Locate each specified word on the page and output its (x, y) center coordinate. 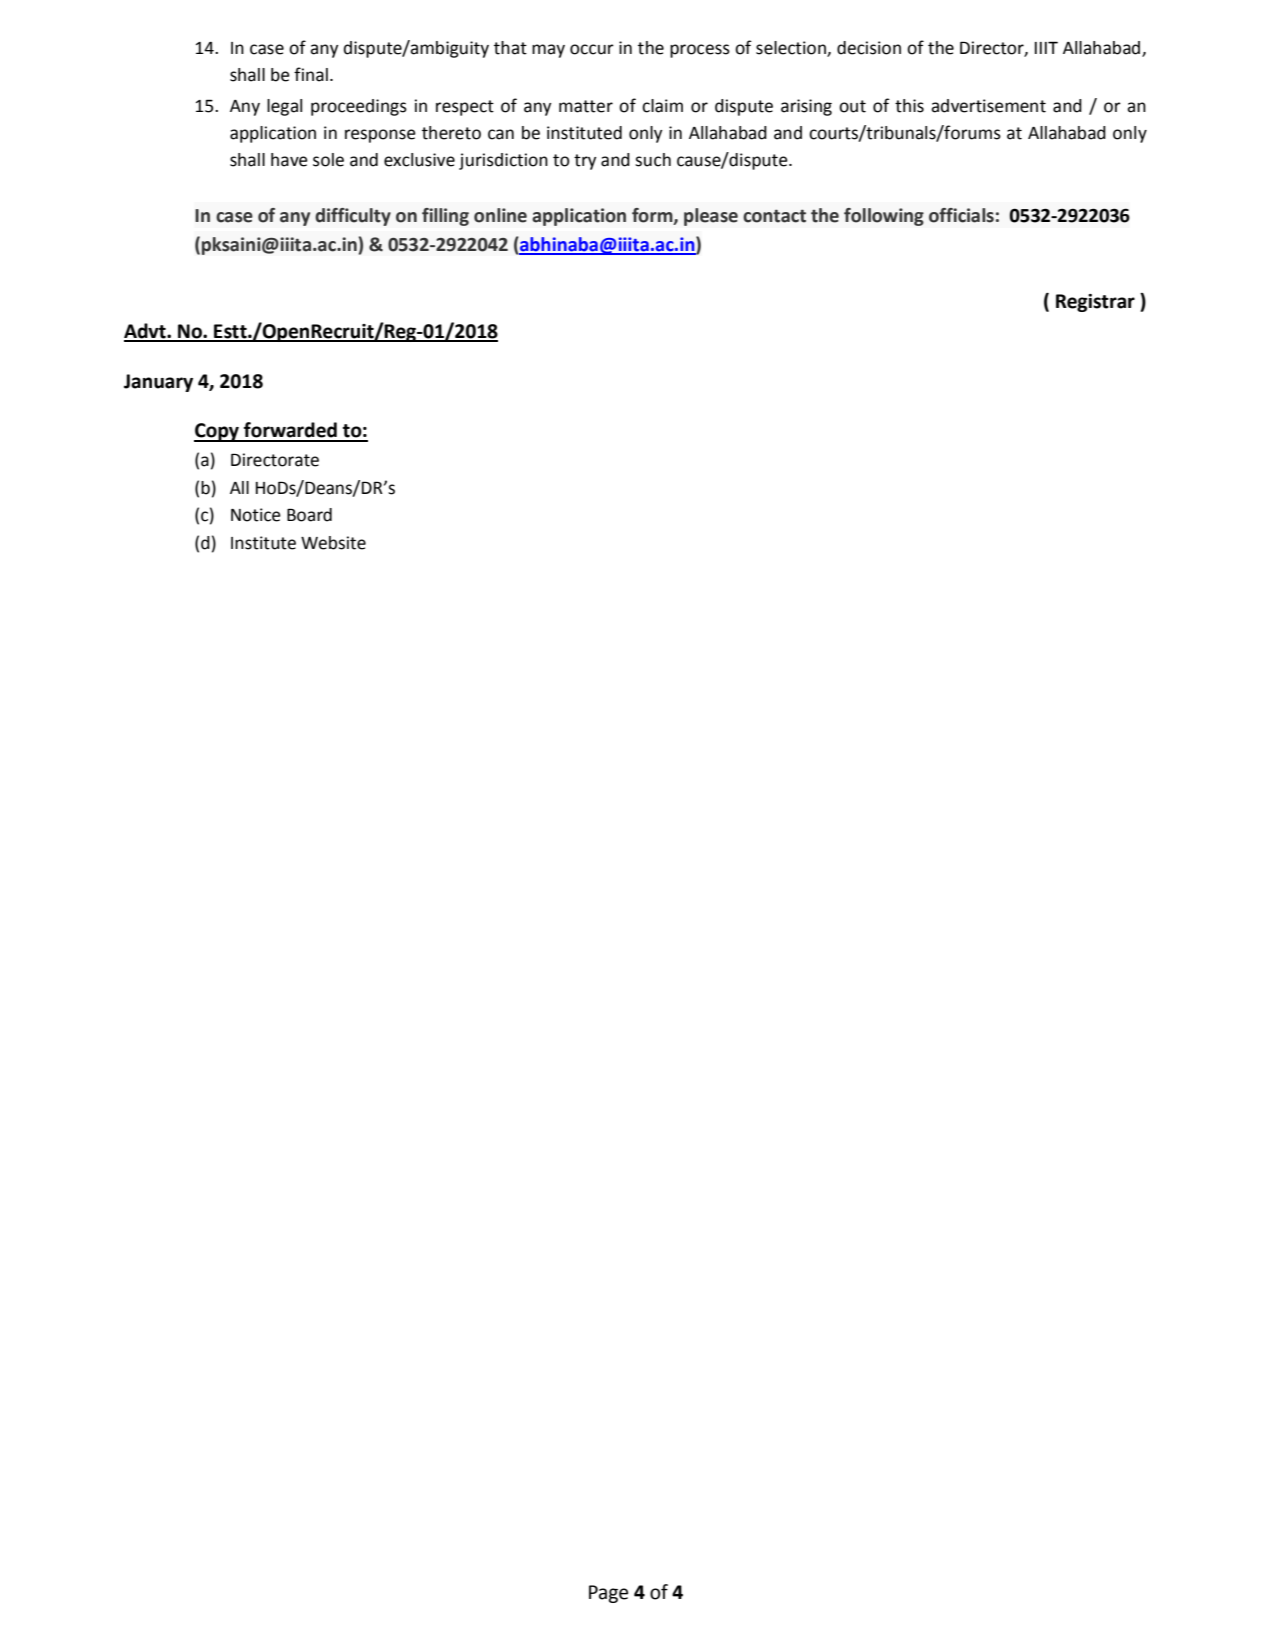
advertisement (988, 106)
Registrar (1095, 303)
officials (961, 215)
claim (662, 106)
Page (608, 1594)
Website (333, 543)
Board (309, 515)
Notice (256, 515)
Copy (217, 432)
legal (284, 107)
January (158, 383)
